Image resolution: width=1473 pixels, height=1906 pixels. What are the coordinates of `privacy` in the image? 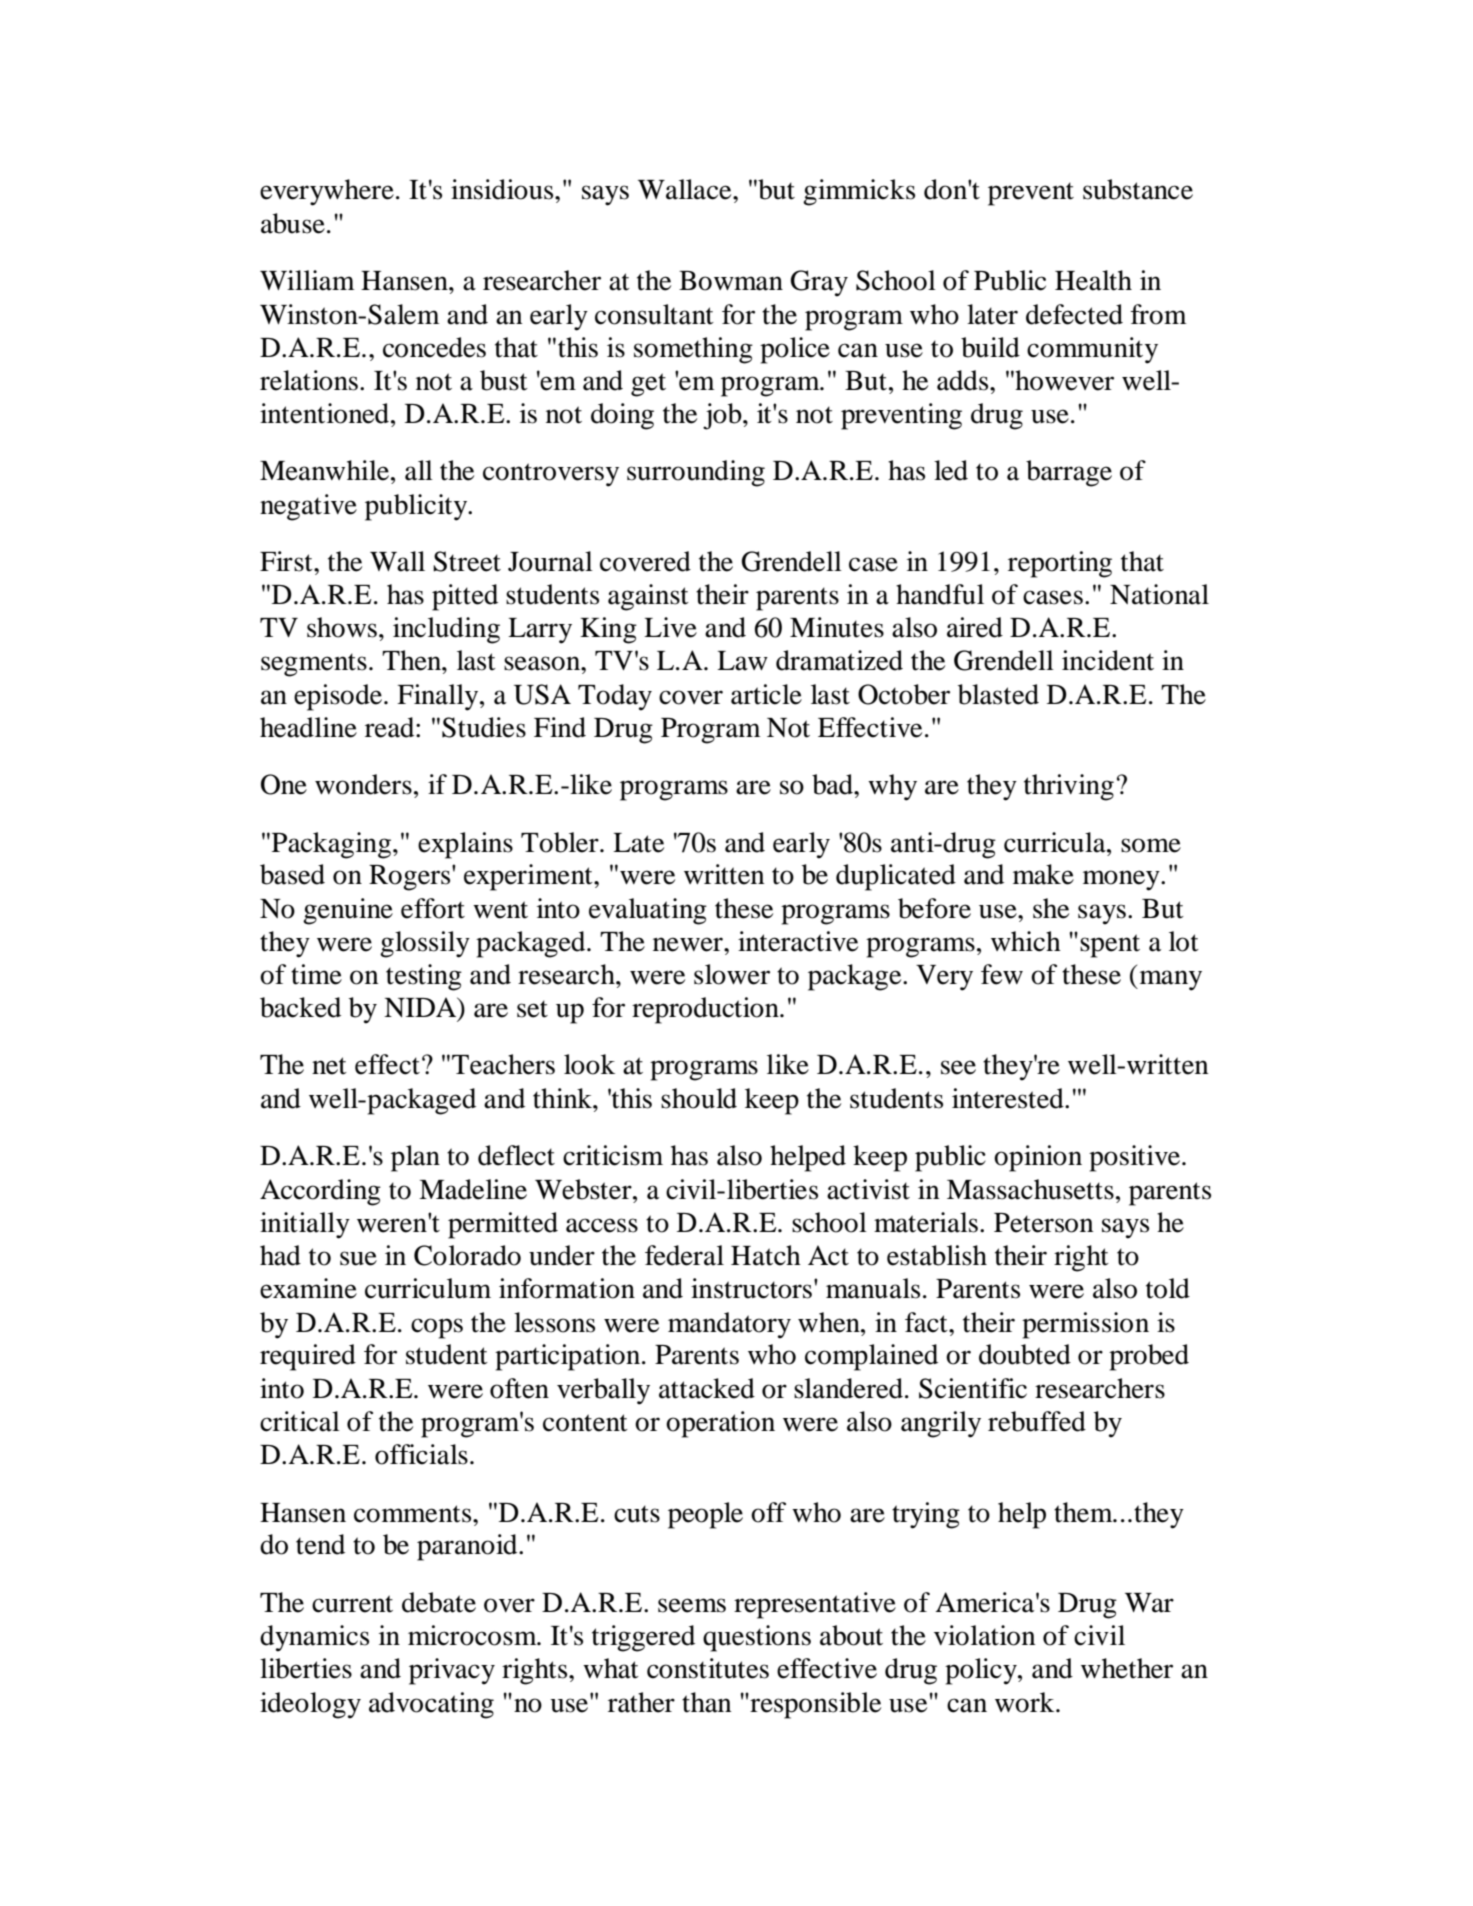 It's located at (452, 1671).
